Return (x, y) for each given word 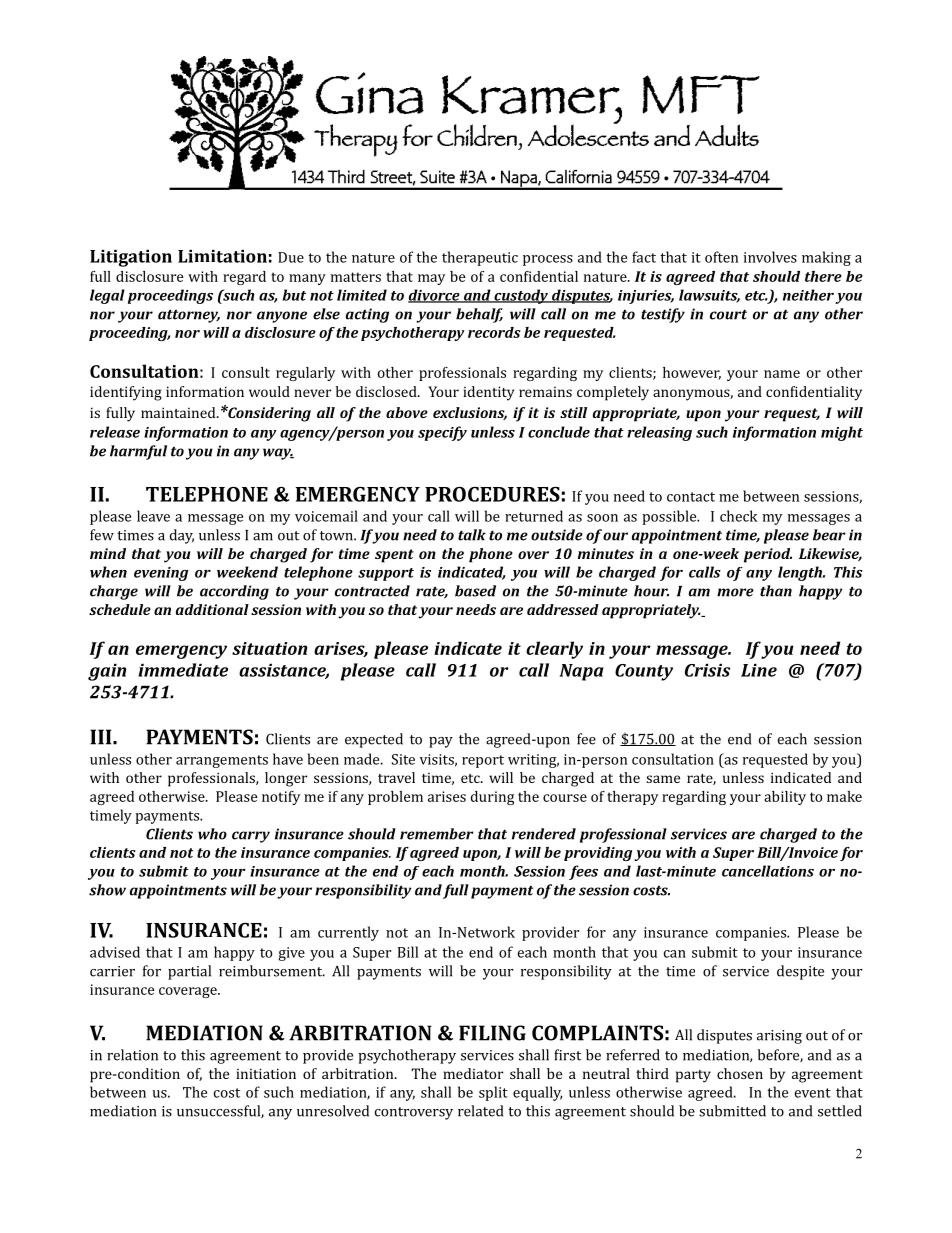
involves (770, 257)
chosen (740, 1073)
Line (759, 670)
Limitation (222, 256)
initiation (266, 1073)
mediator (473, 1073)
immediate (183, 670)
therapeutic (480, 258)
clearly (554, 650)
